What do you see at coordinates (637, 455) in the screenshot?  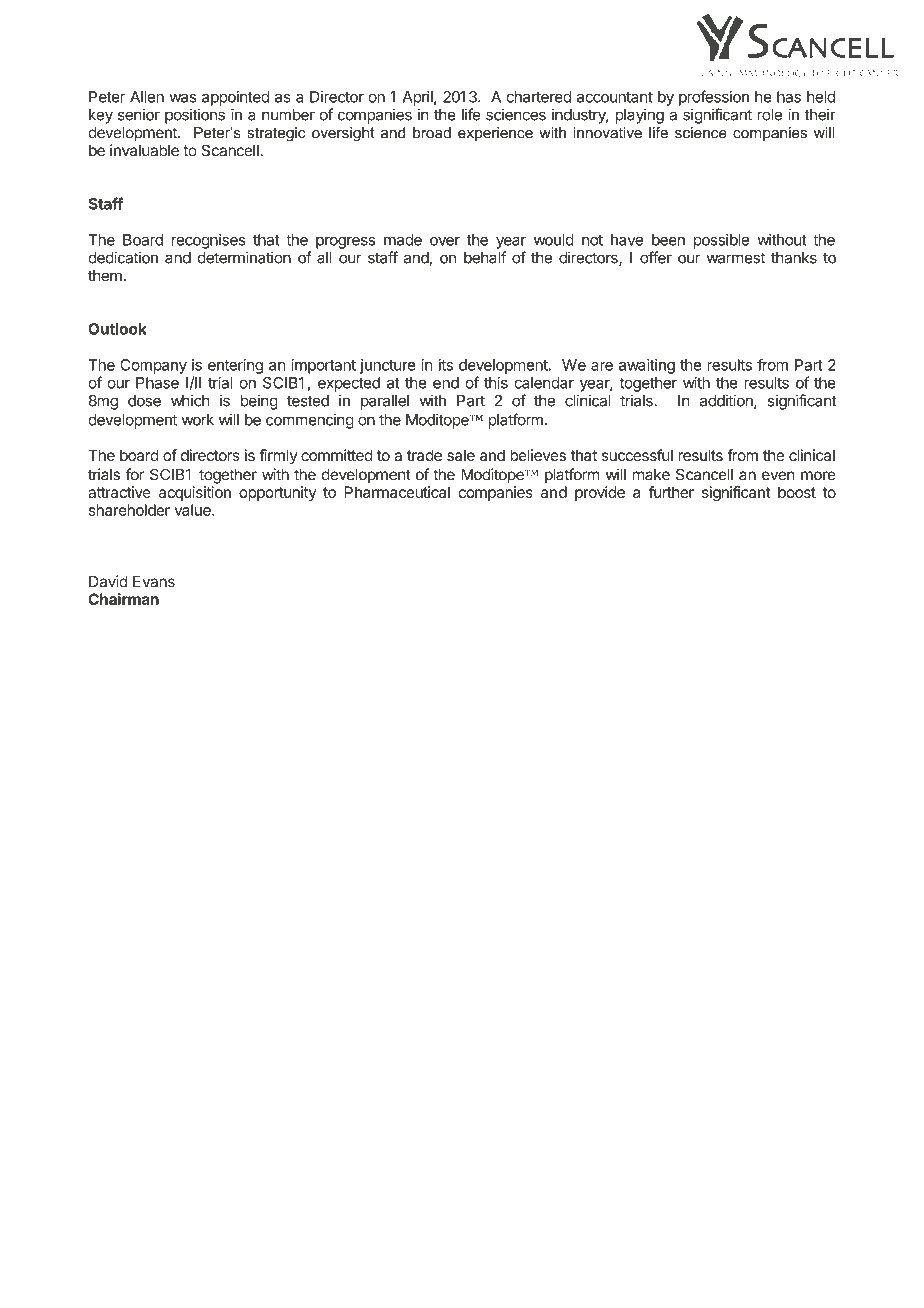 I see `successful` at bounding box center [637, 455].
